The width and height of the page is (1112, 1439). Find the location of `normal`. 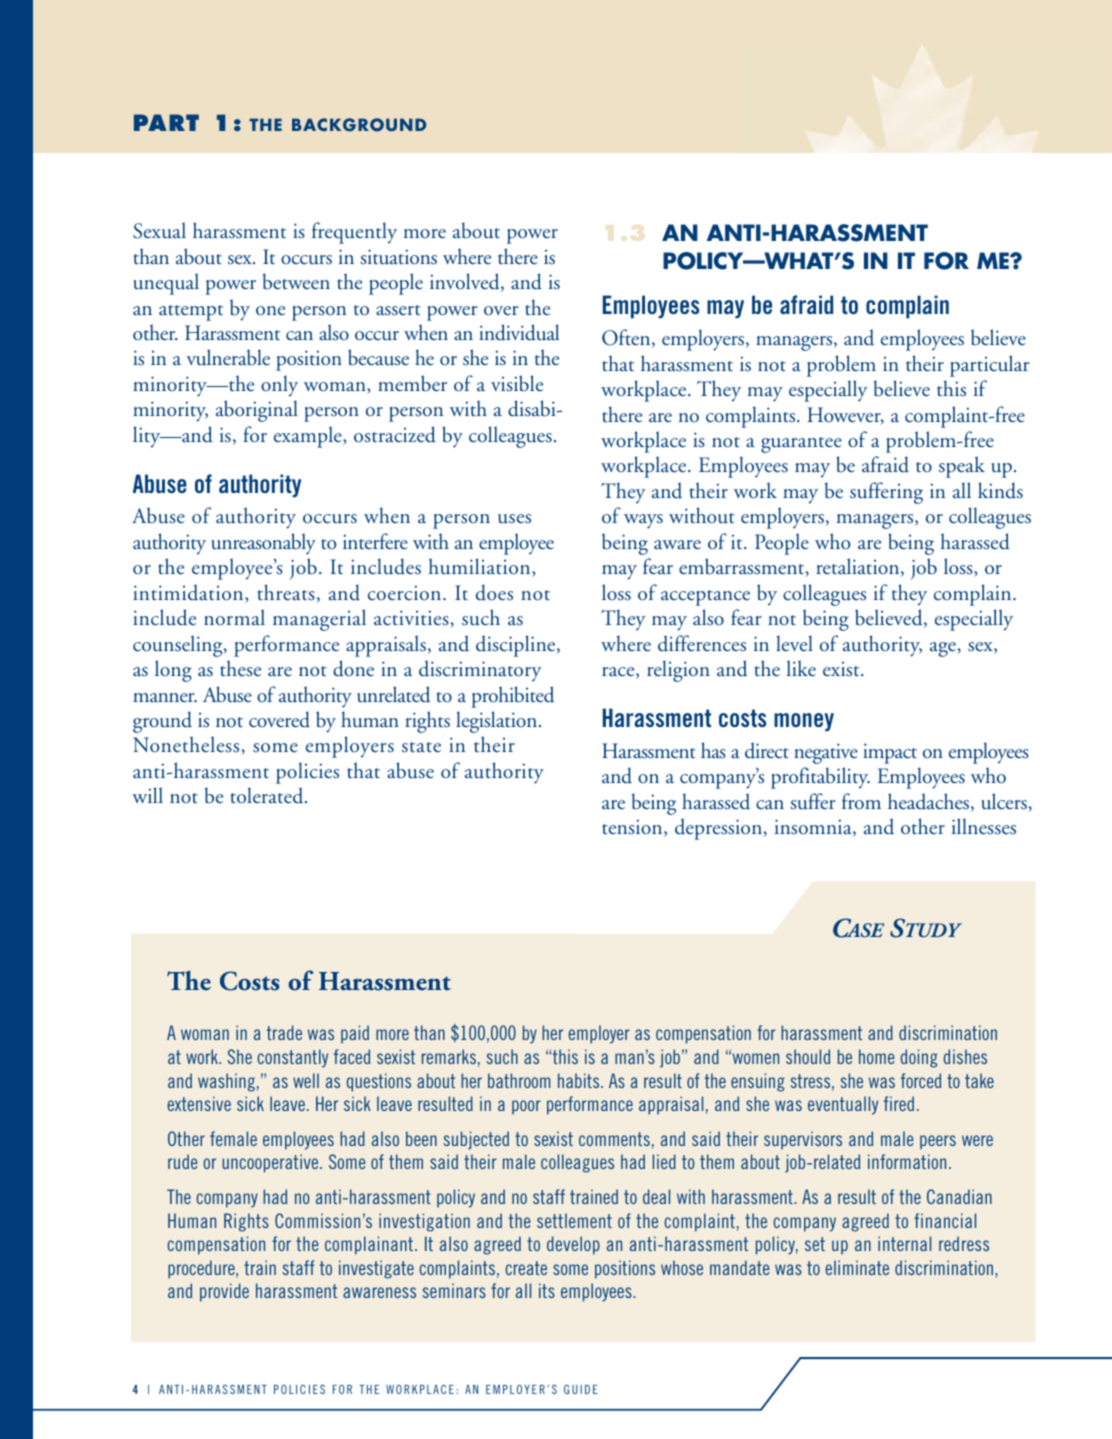

normal is located at coordinates (234, 617).
